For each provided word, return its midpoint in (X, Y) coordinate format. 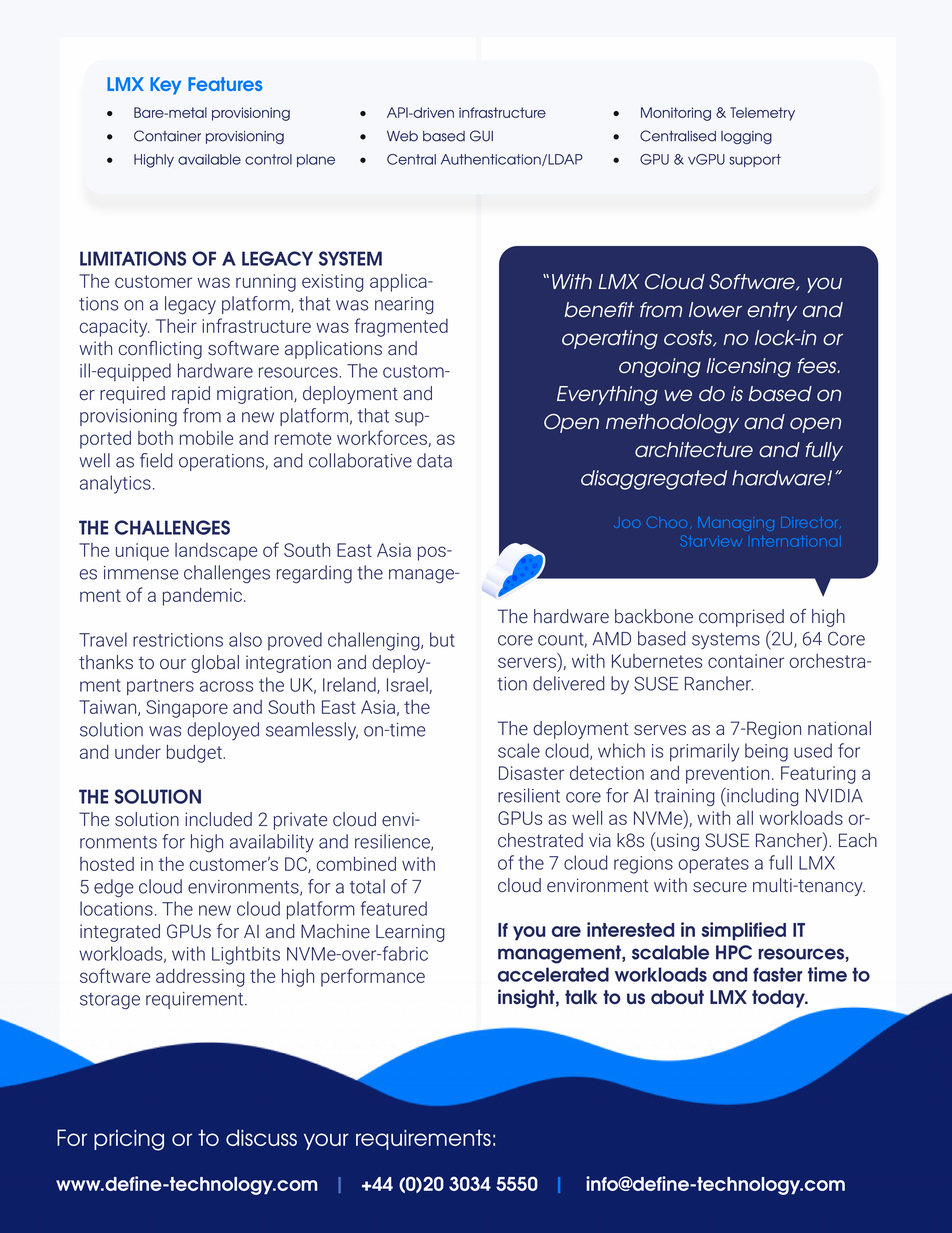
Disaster (531, 773)
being (766, 752)
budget (195, 754)
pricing (129, 1140)
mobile (206, 438)
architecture (694, 450)
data (434, 460)
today (779, 999)
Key (165, 86)
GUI (481, 136)
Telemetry (762, 114)
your (326, 1141)
